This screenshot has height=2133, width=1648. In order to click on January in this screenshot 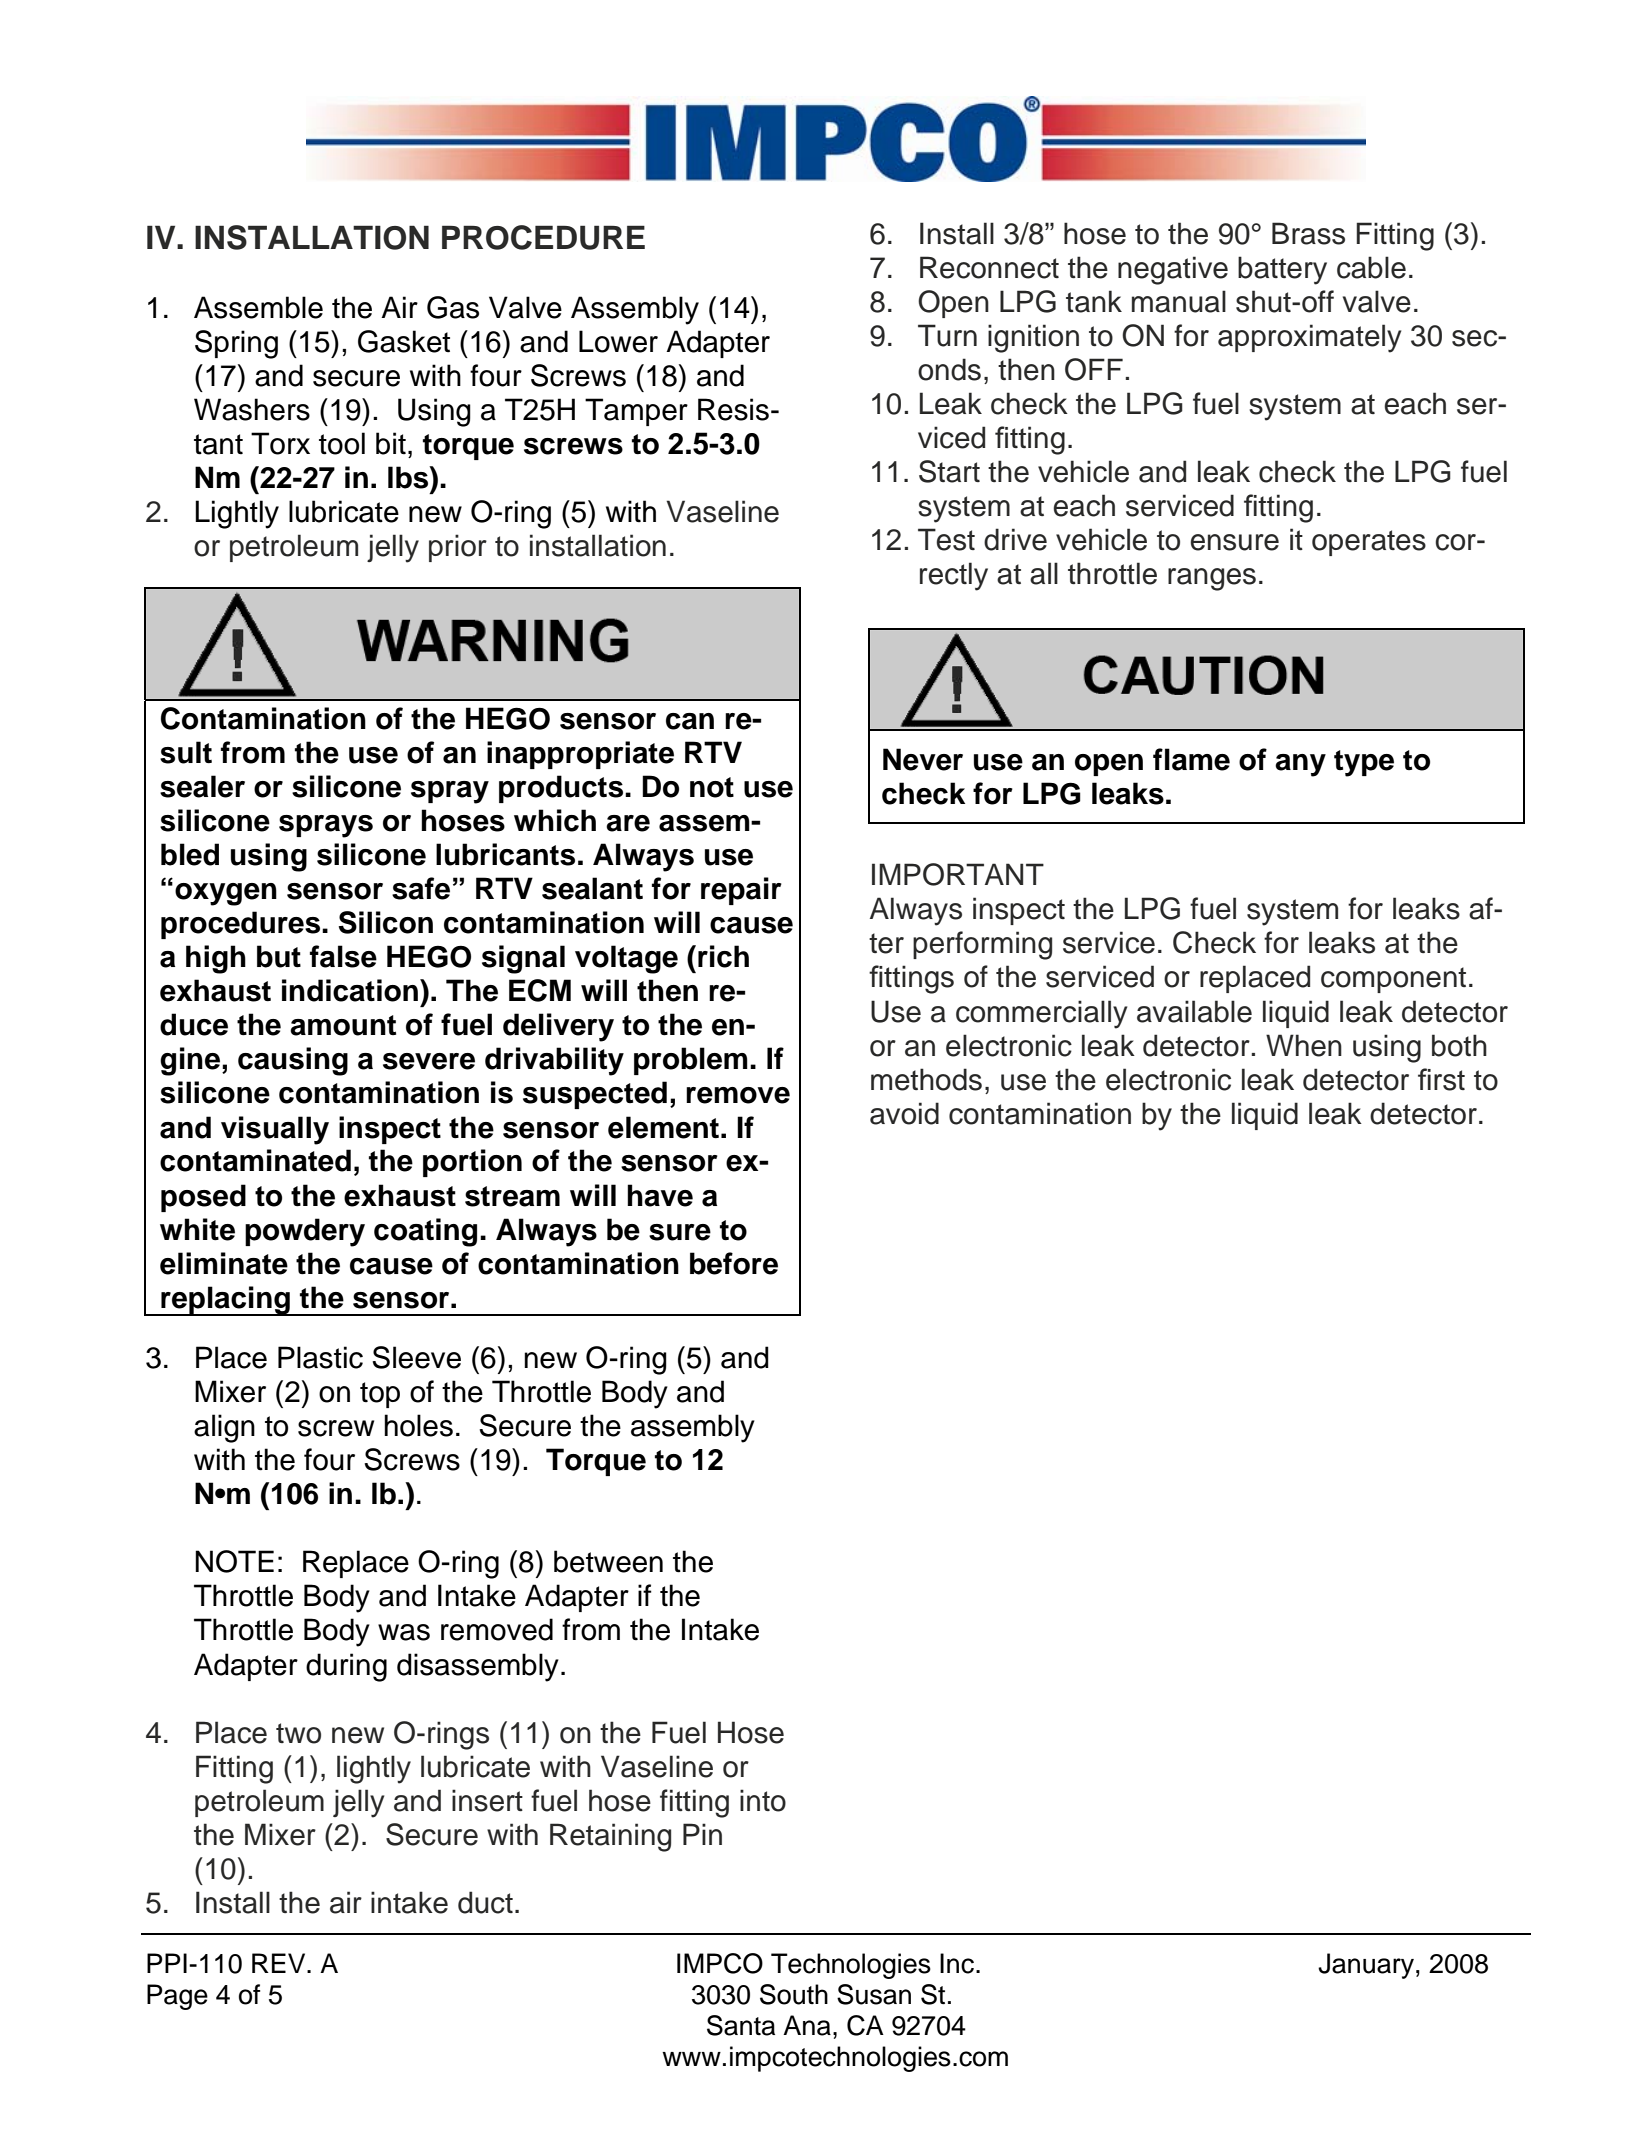, I will do `click(1366, 1966)`.
